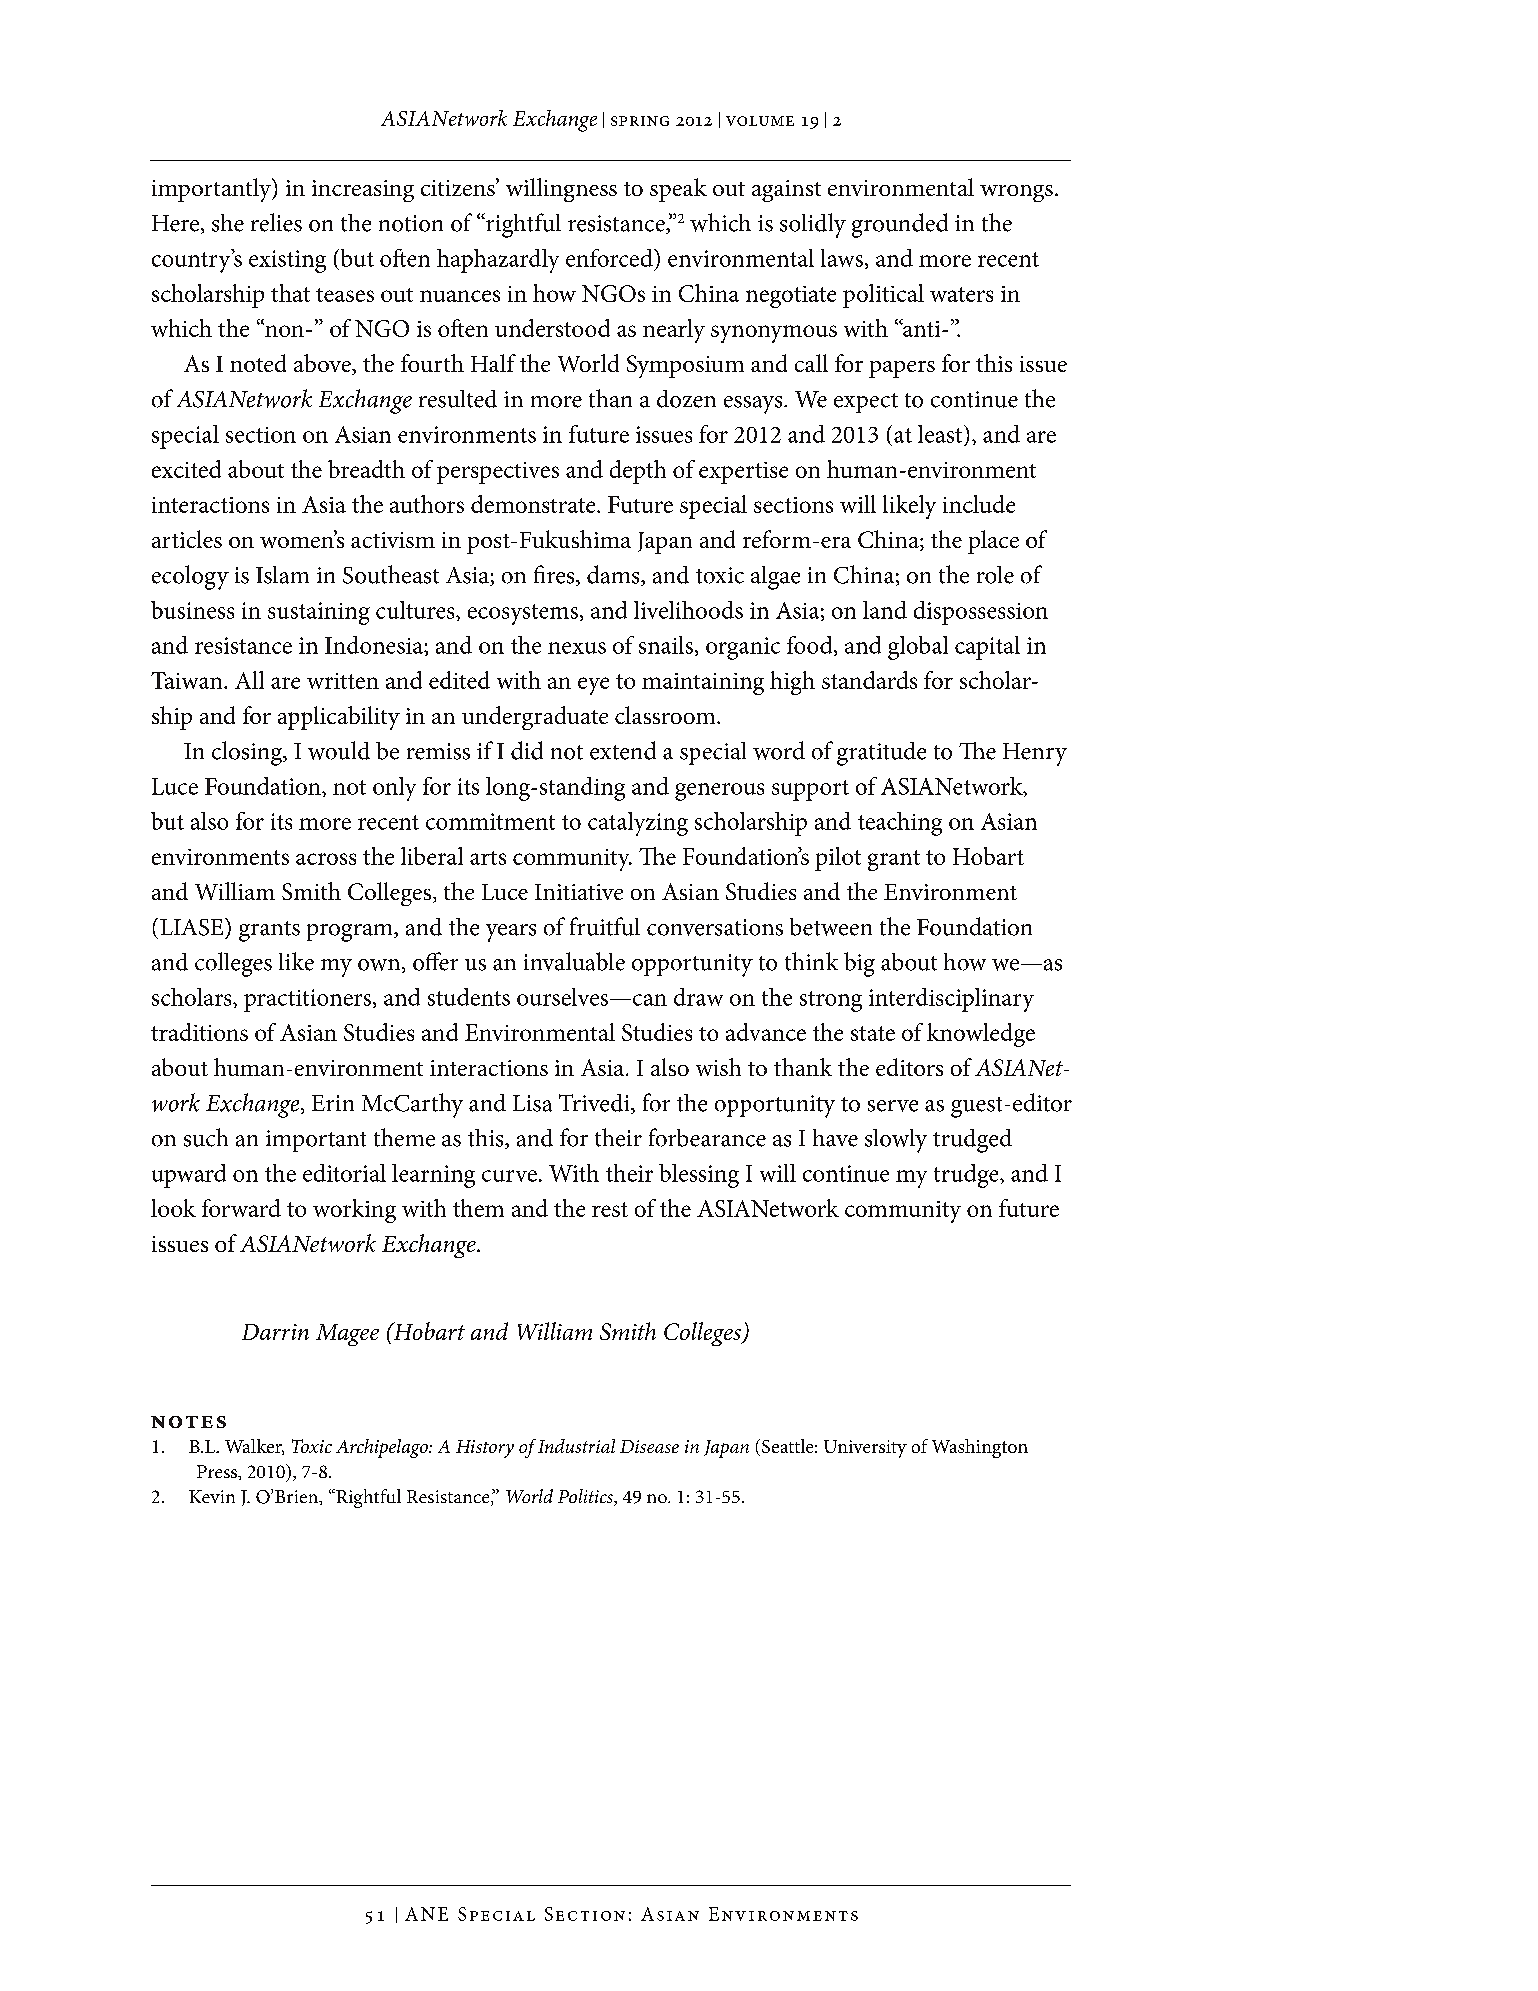 The width and height of the screenshot is (1538, 1991). What do you see at coordinates (900, 225) in the screenshot?
I see `grounded` at bounding box center [900, 225].
